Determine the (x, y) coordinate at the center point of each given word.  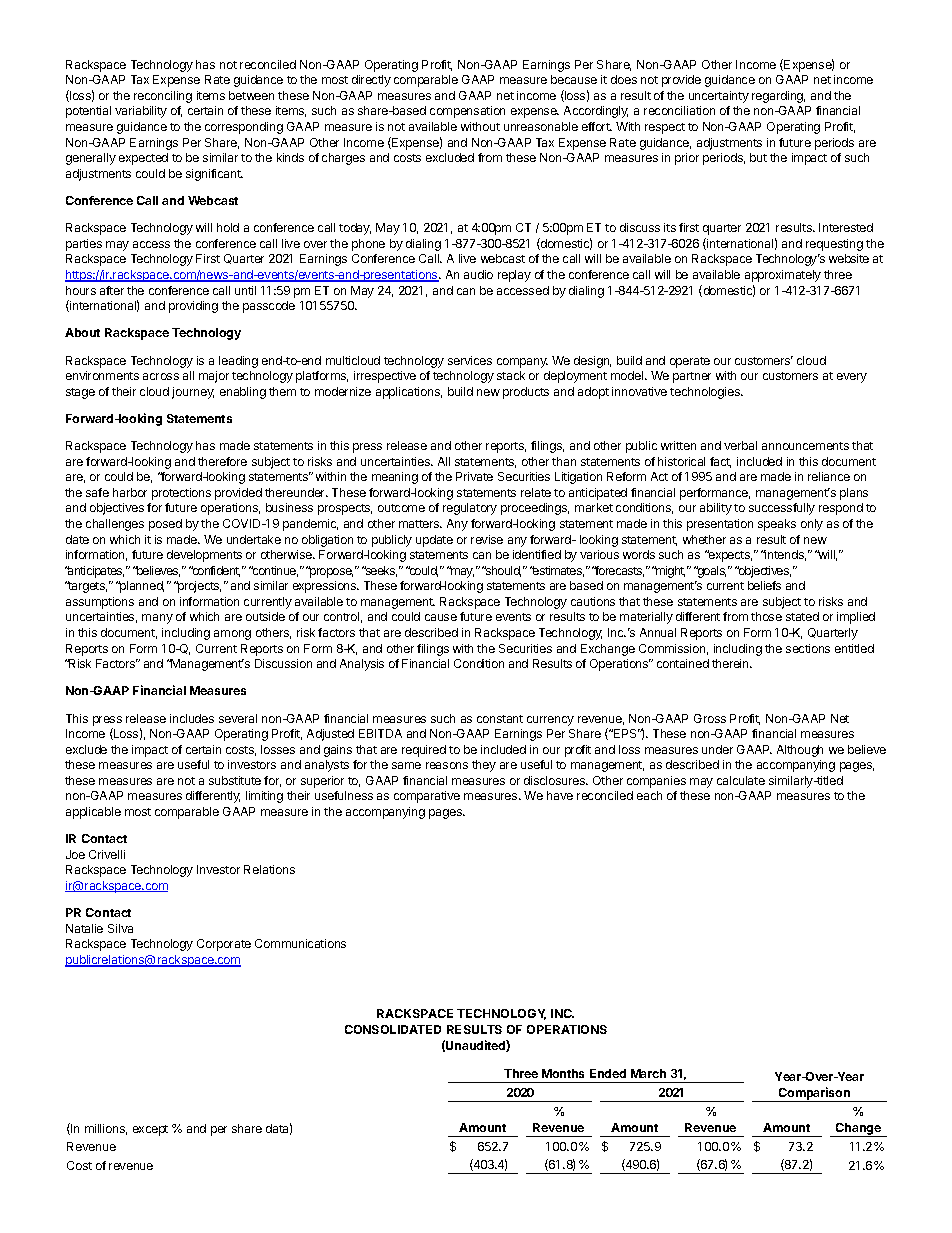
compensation (467, 112)
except (150, 1130)
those (766, 616)
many (157, 619)
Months (563, 1073)
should (502, 571)
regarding (778, 97)
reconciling (163, 97)
